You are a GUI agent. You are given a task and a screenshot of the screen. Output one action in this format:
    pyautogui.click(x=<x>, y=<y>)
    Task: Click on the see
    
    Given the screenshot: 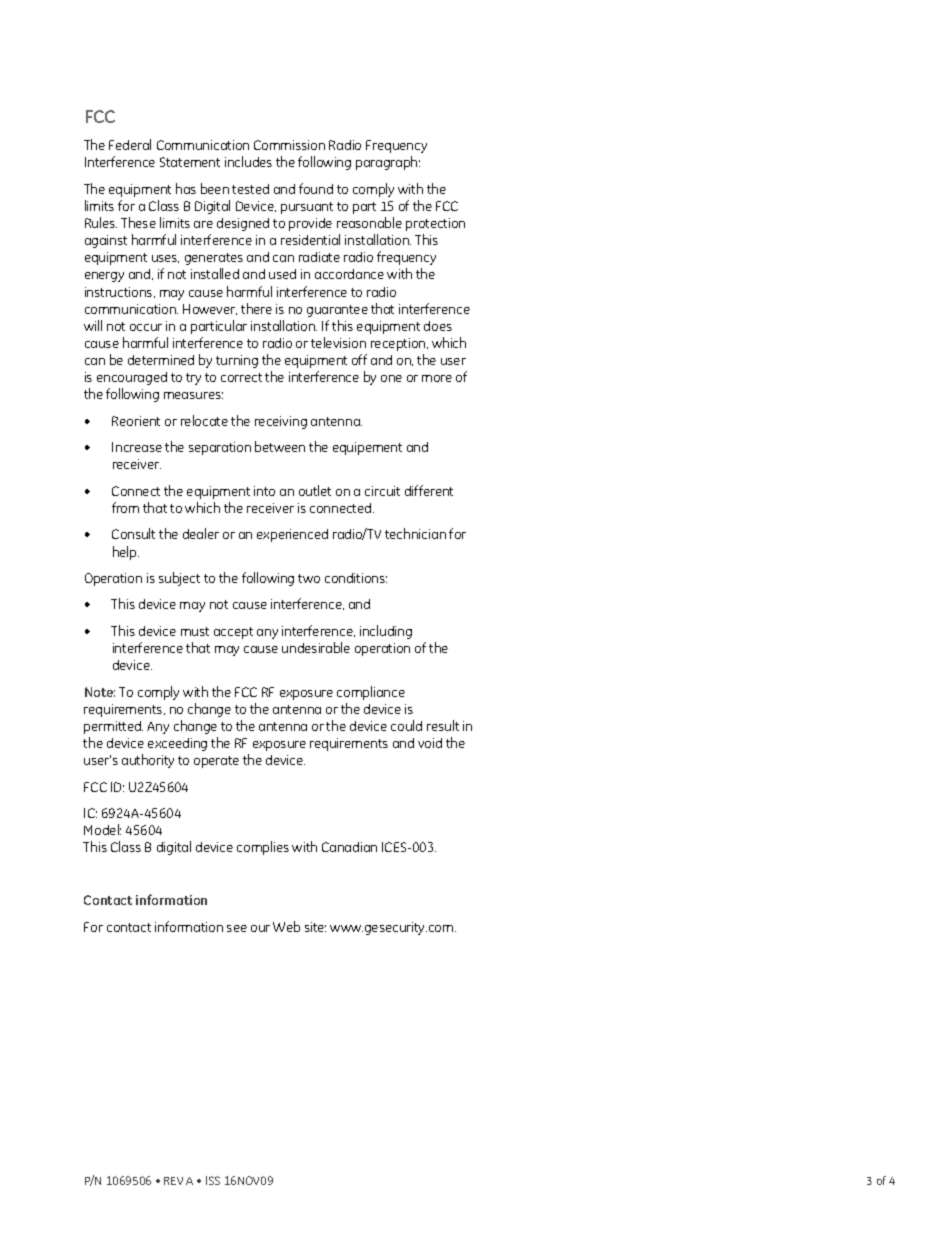 What is the action you would take?
    pyautogui.click(x=237, y=928)
